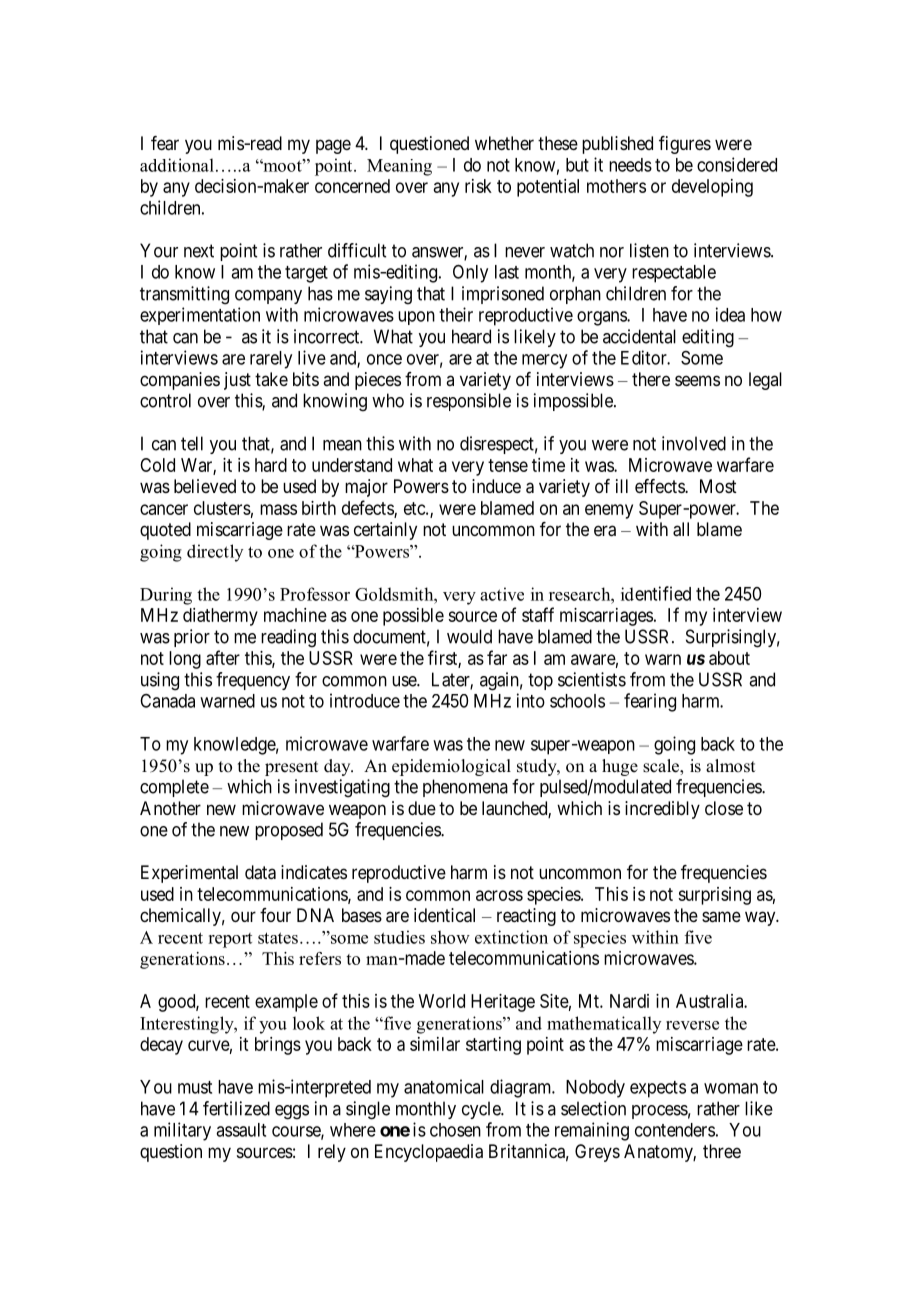 This screenshot has height=1308, width=924. I want to click on would, so click(469, 636).
